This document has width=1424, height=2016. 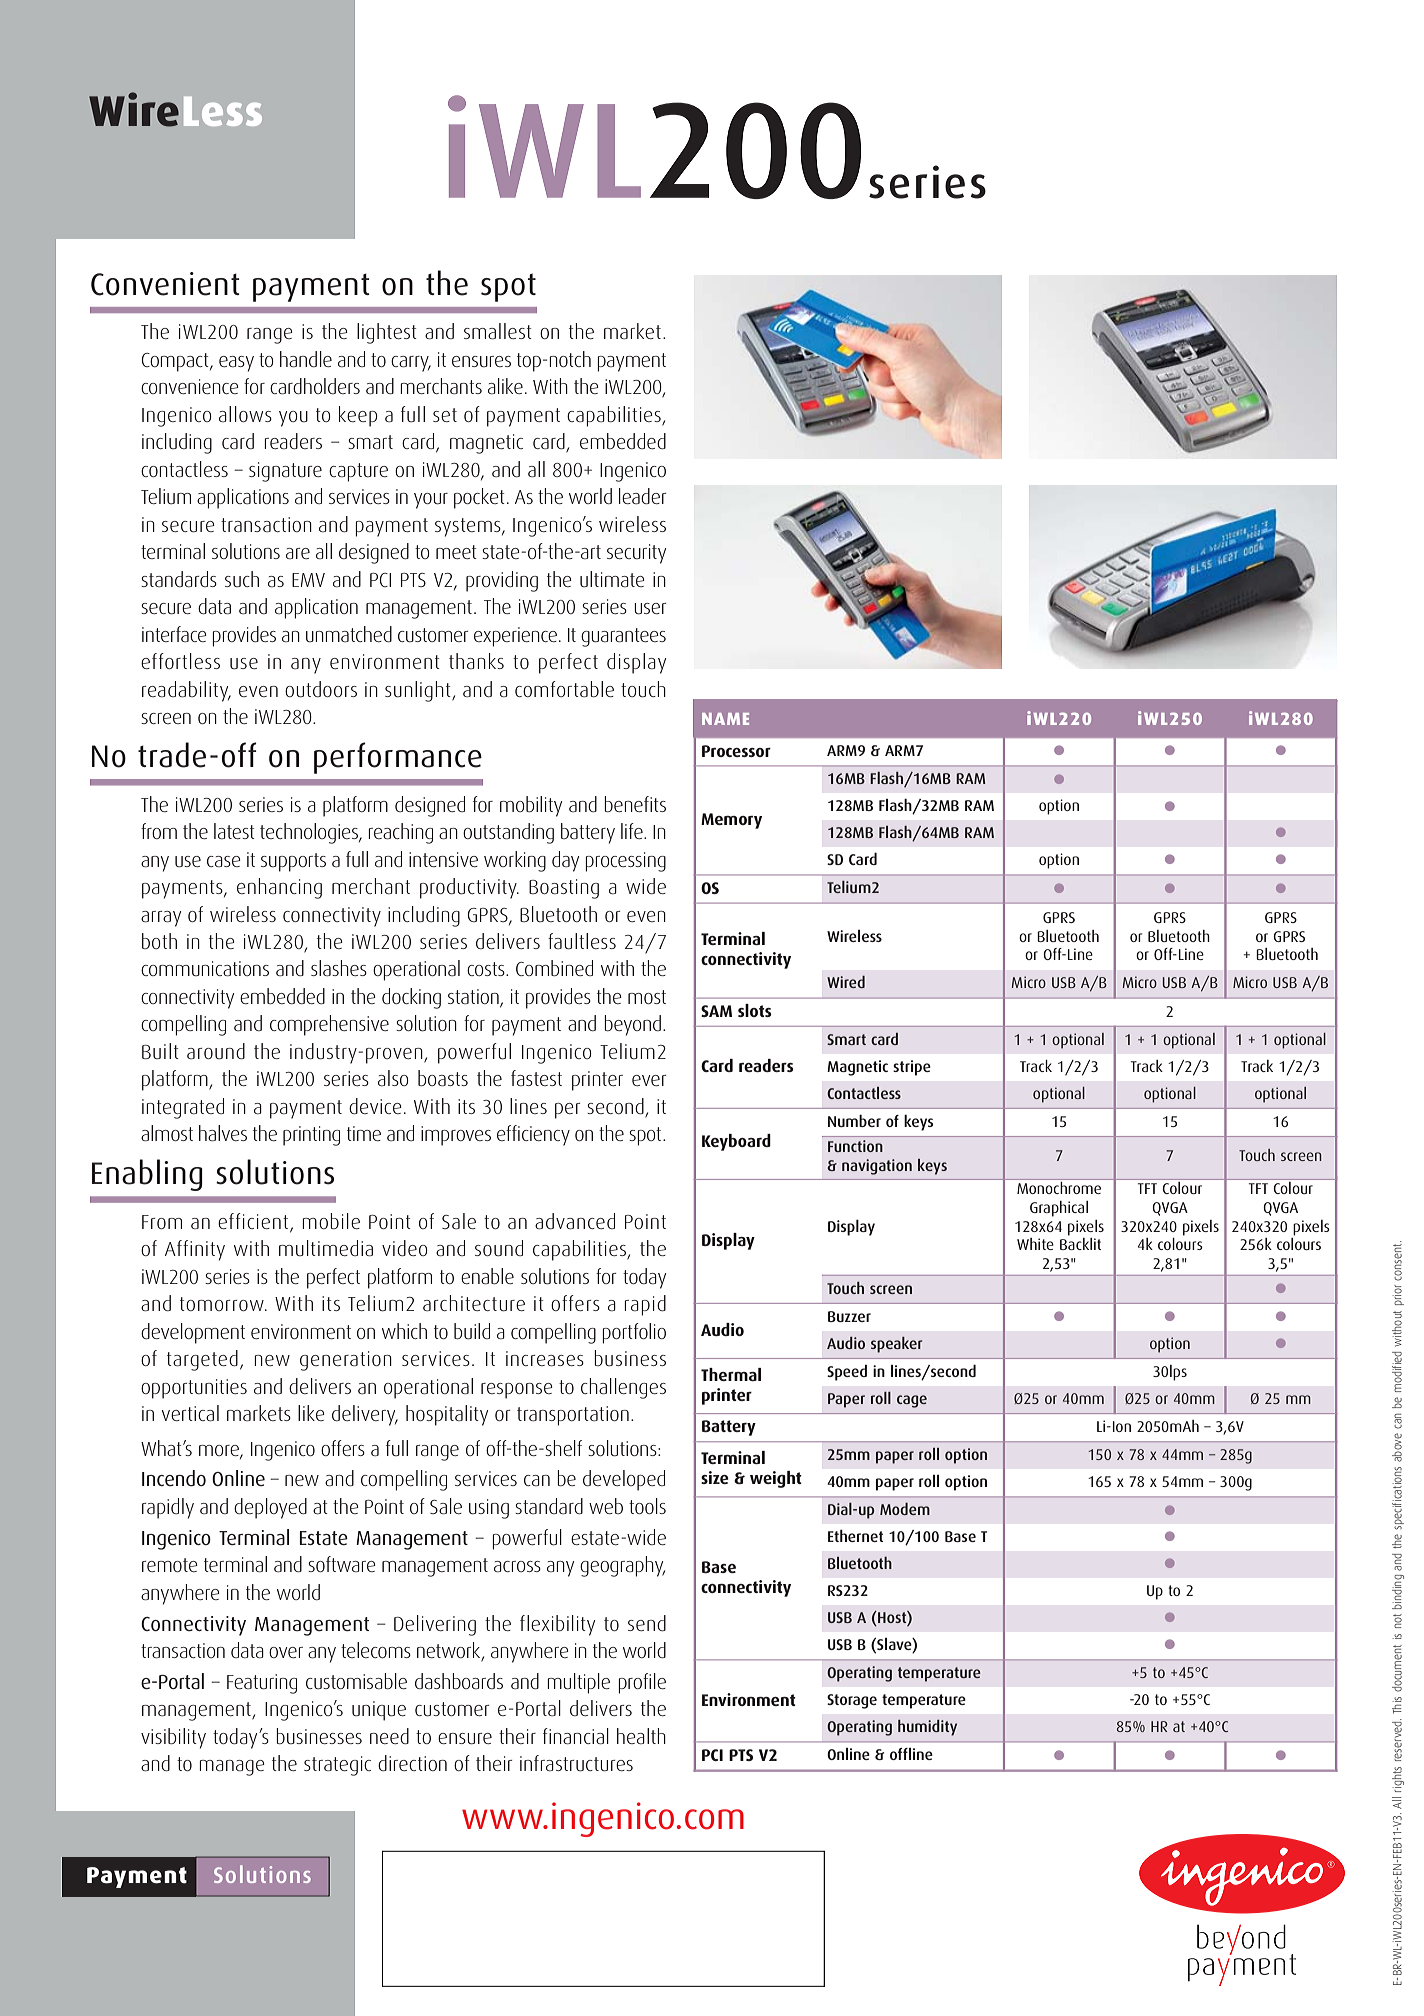 What do you see at coordinates (321, 689) in the document?
I see `outdoors` at bounding box center [321, 689].
